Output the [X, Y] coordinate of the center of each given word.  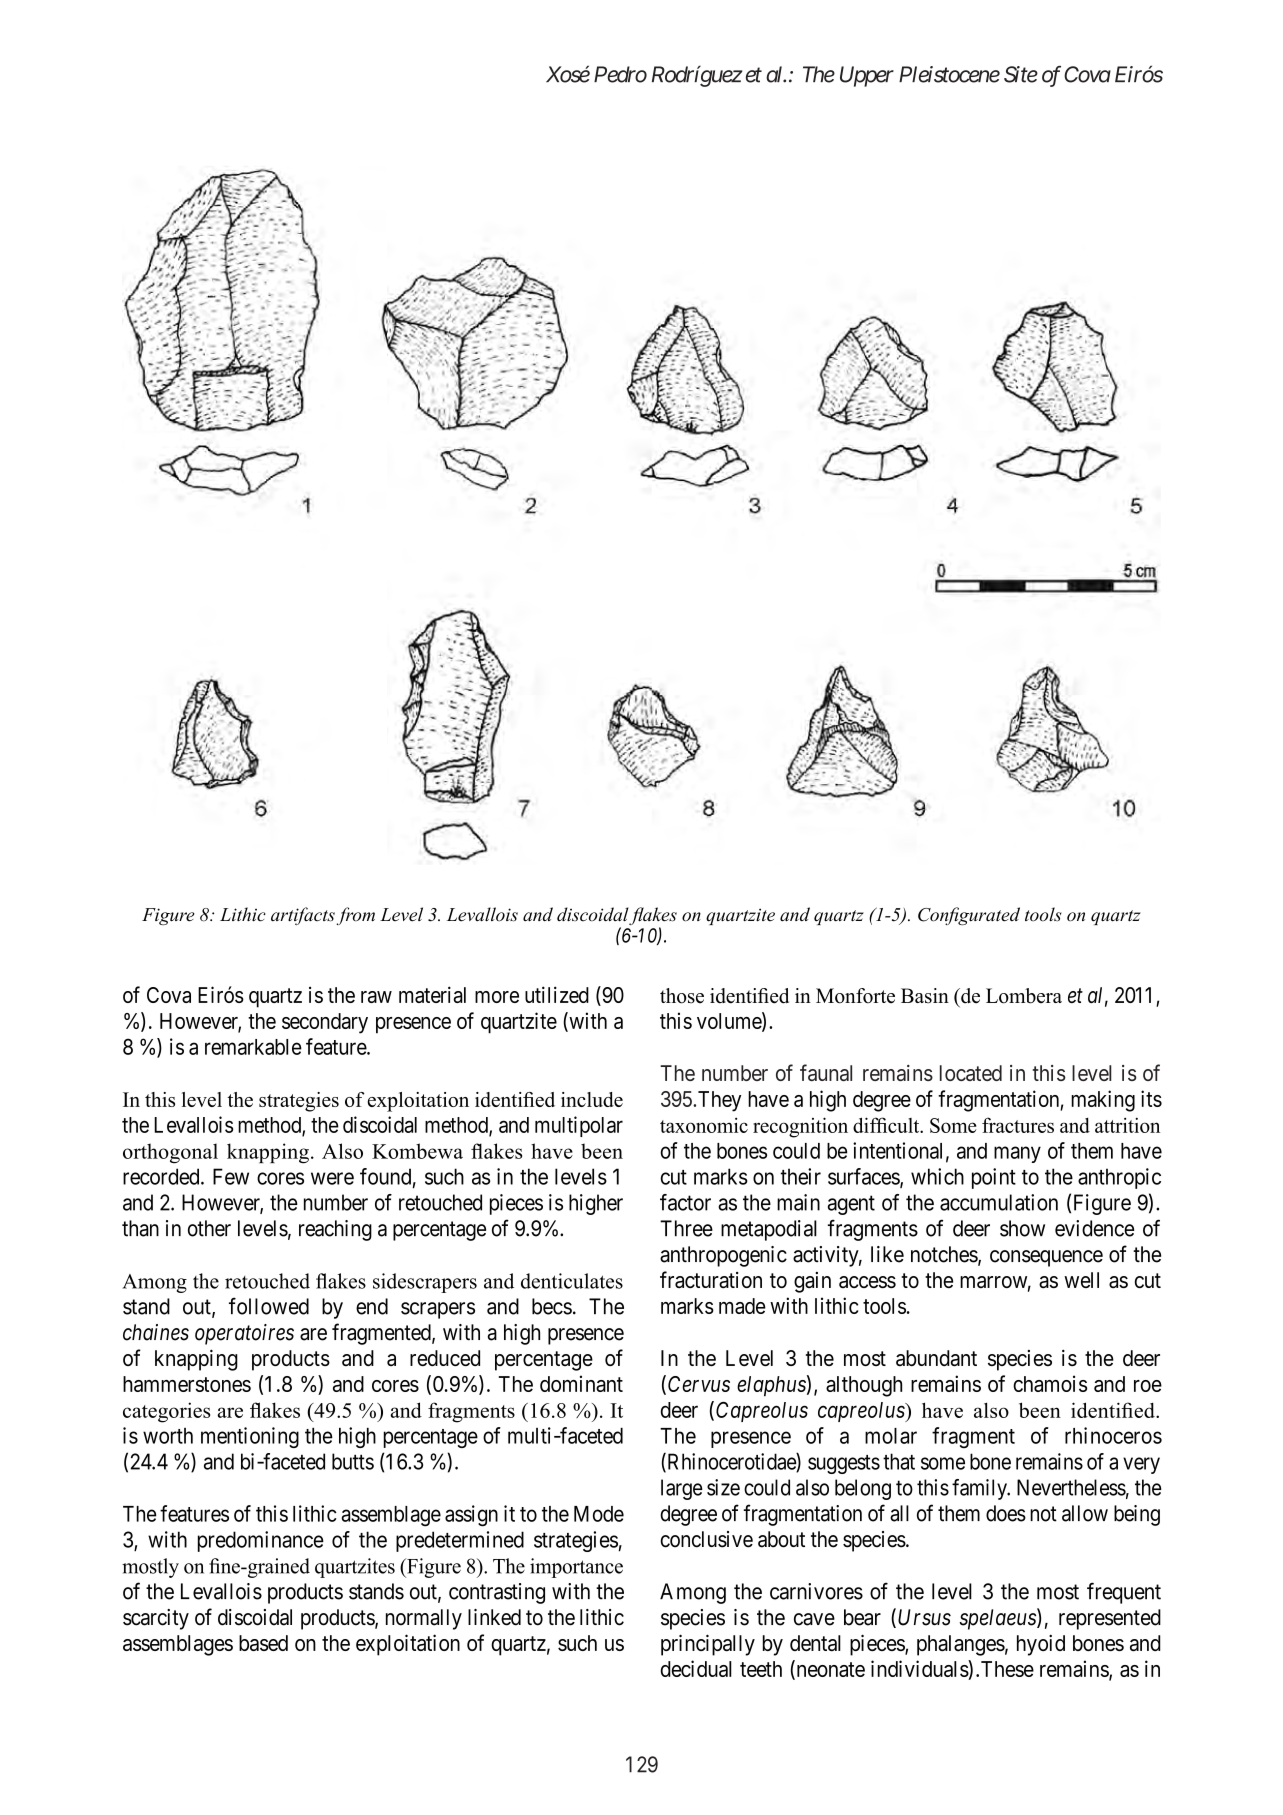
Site [1021, 74]
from [355, 916]
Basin [925, 996]
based [263, 1643]
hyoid [1041, 1645]
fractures [1018, 1125]
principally [708, 1645]
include [592, 1099]
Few [231, 1176]
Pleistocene [949, 74]
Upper [867, 76]
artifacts [303, 916]
